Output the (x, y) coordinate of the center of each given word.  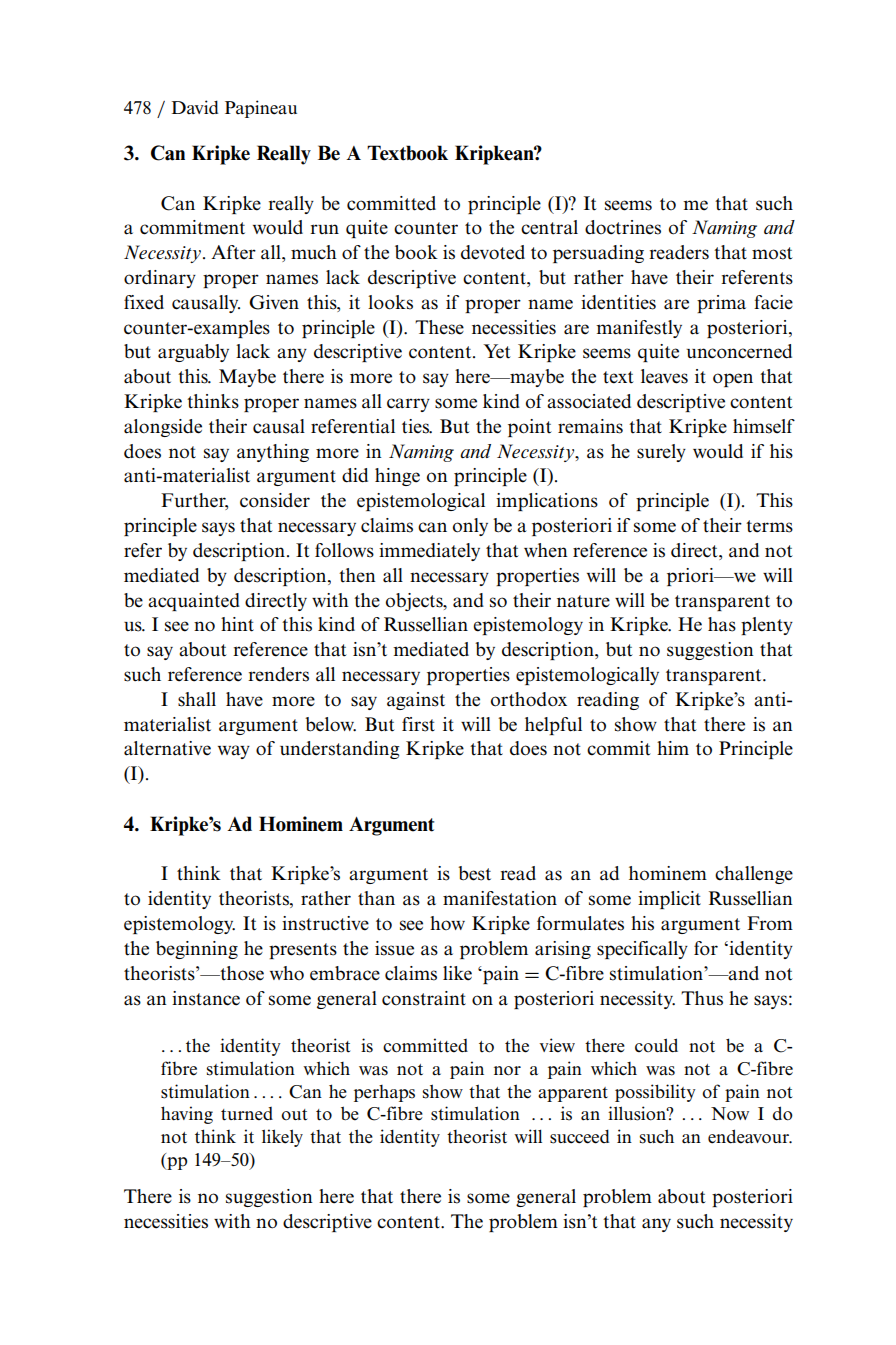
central (549, 227)
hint (237, 624)
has (722, 624)
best (474, 873)
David (195, 107)
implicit (669, 900)
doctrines (623, 227)
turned (247, 1114)
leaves (664, 376)
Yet (497, 351)
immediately (429, 552)
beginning (197, 950)
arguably (193, 353)
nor (507, 1071)
